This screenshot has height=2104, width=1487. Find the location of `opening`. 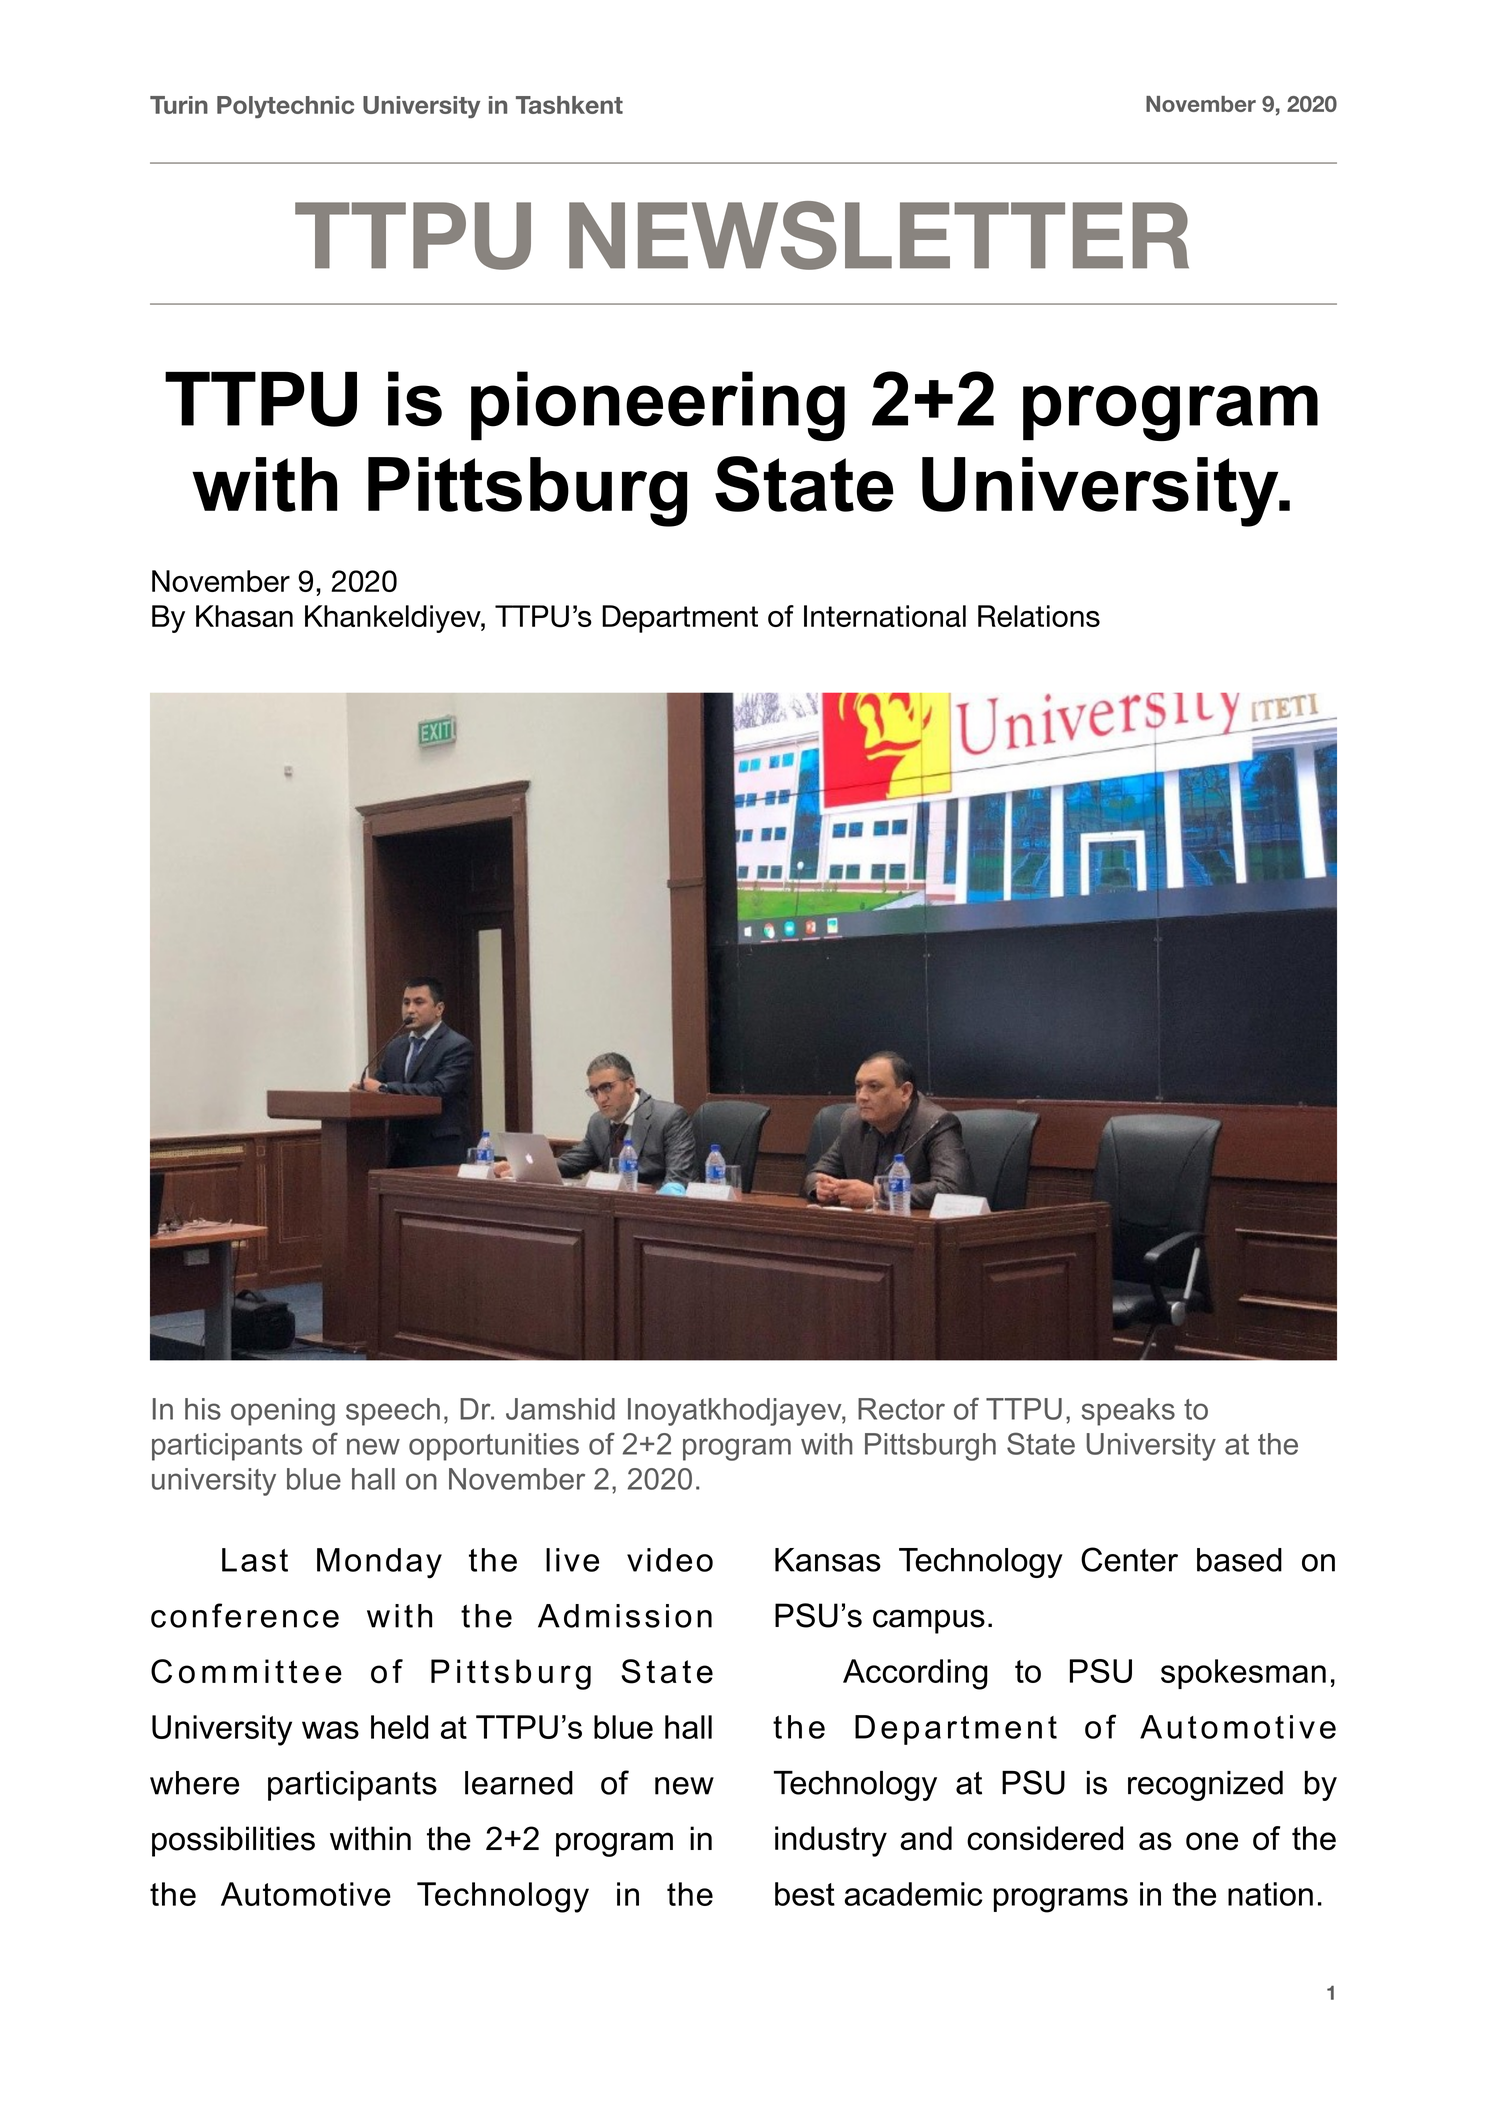

opening is located at coordinates (283, 1412).
